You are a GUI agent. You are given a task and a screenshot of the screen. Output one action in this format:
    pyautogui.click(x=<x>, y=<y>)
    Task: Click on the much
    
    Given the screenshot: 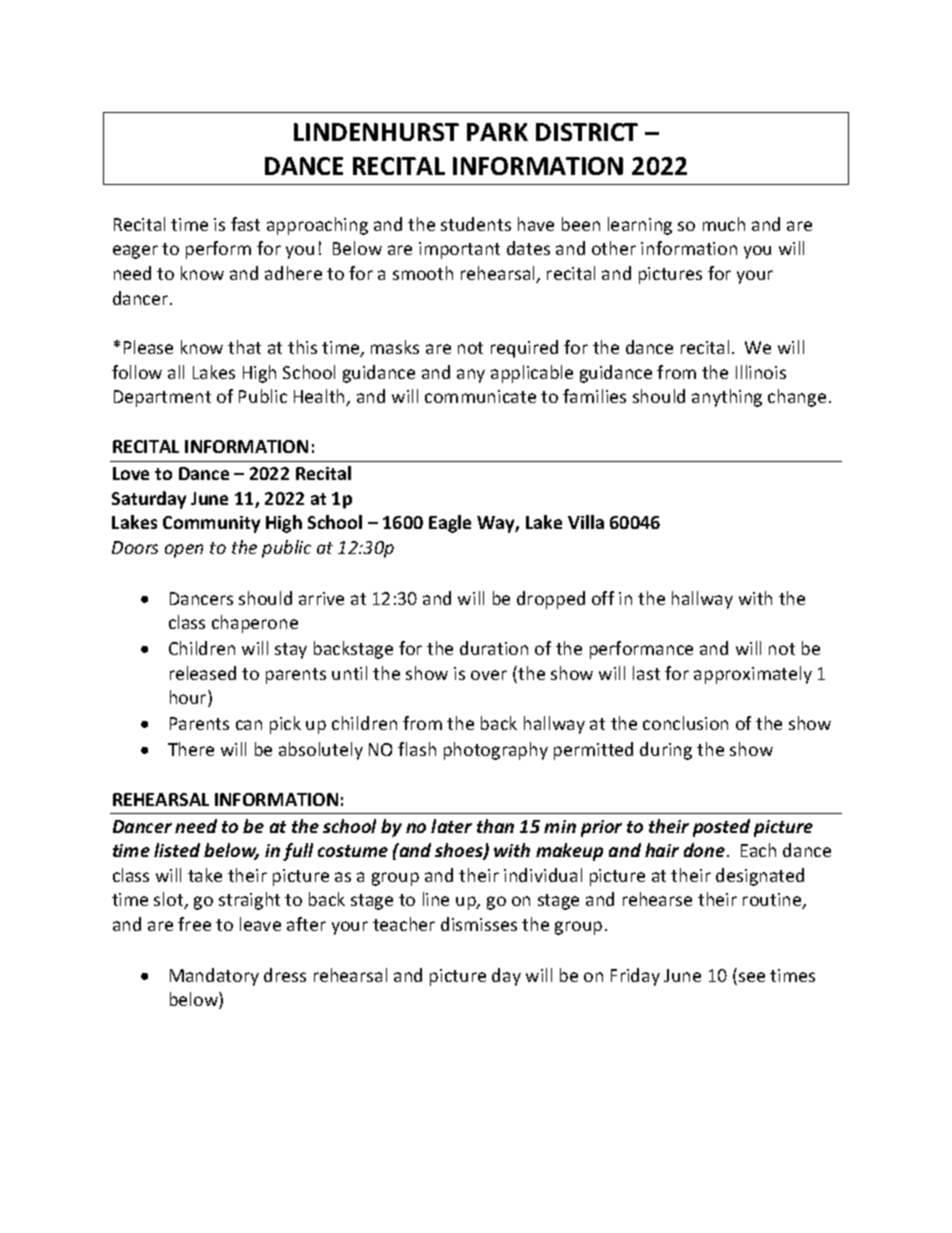 What is the action you would take?
    pyautogui.click(x=724, y=224)
